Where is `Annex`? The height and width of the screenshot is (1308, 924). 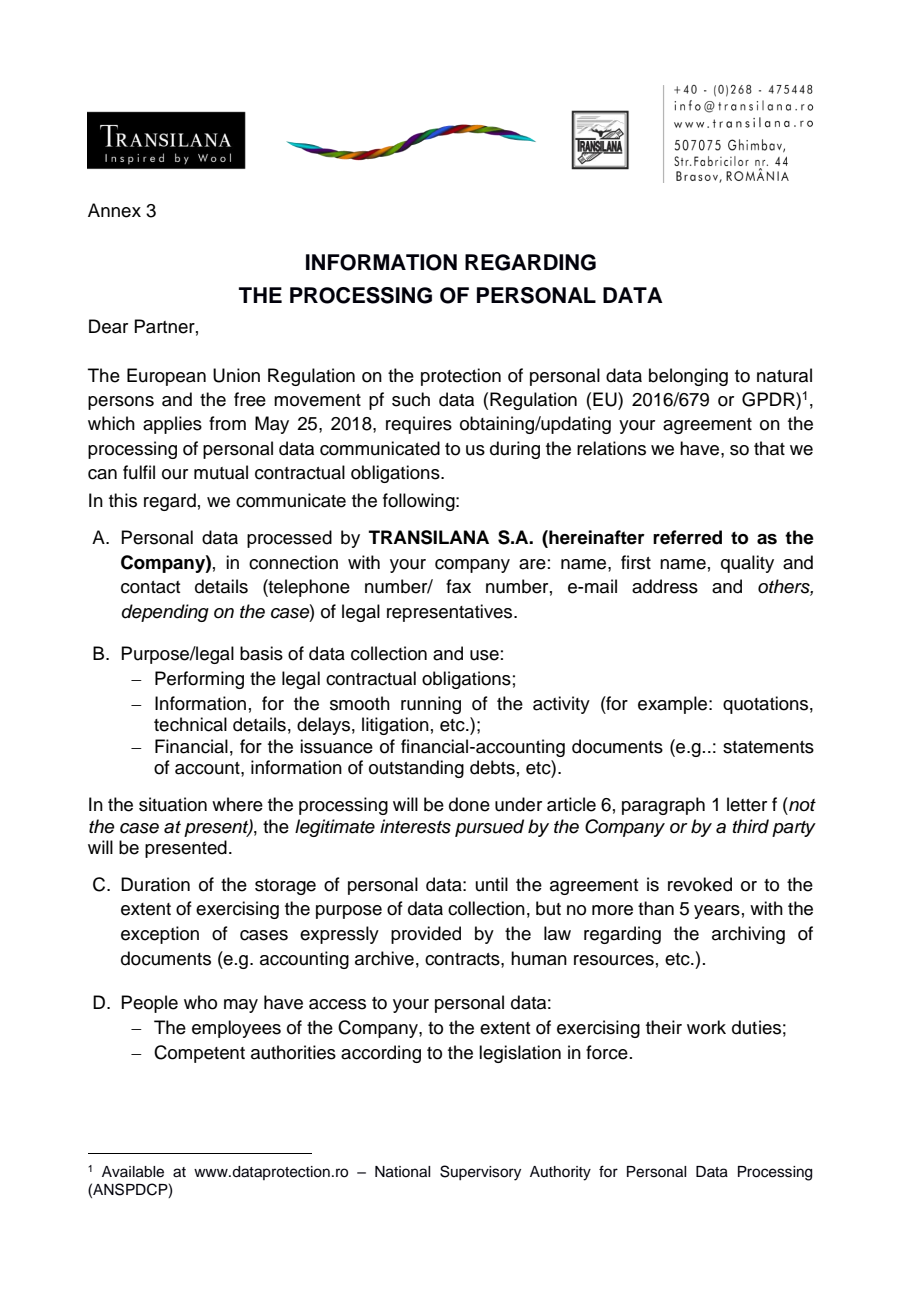 Annex is located at coordinates (114, 210).
